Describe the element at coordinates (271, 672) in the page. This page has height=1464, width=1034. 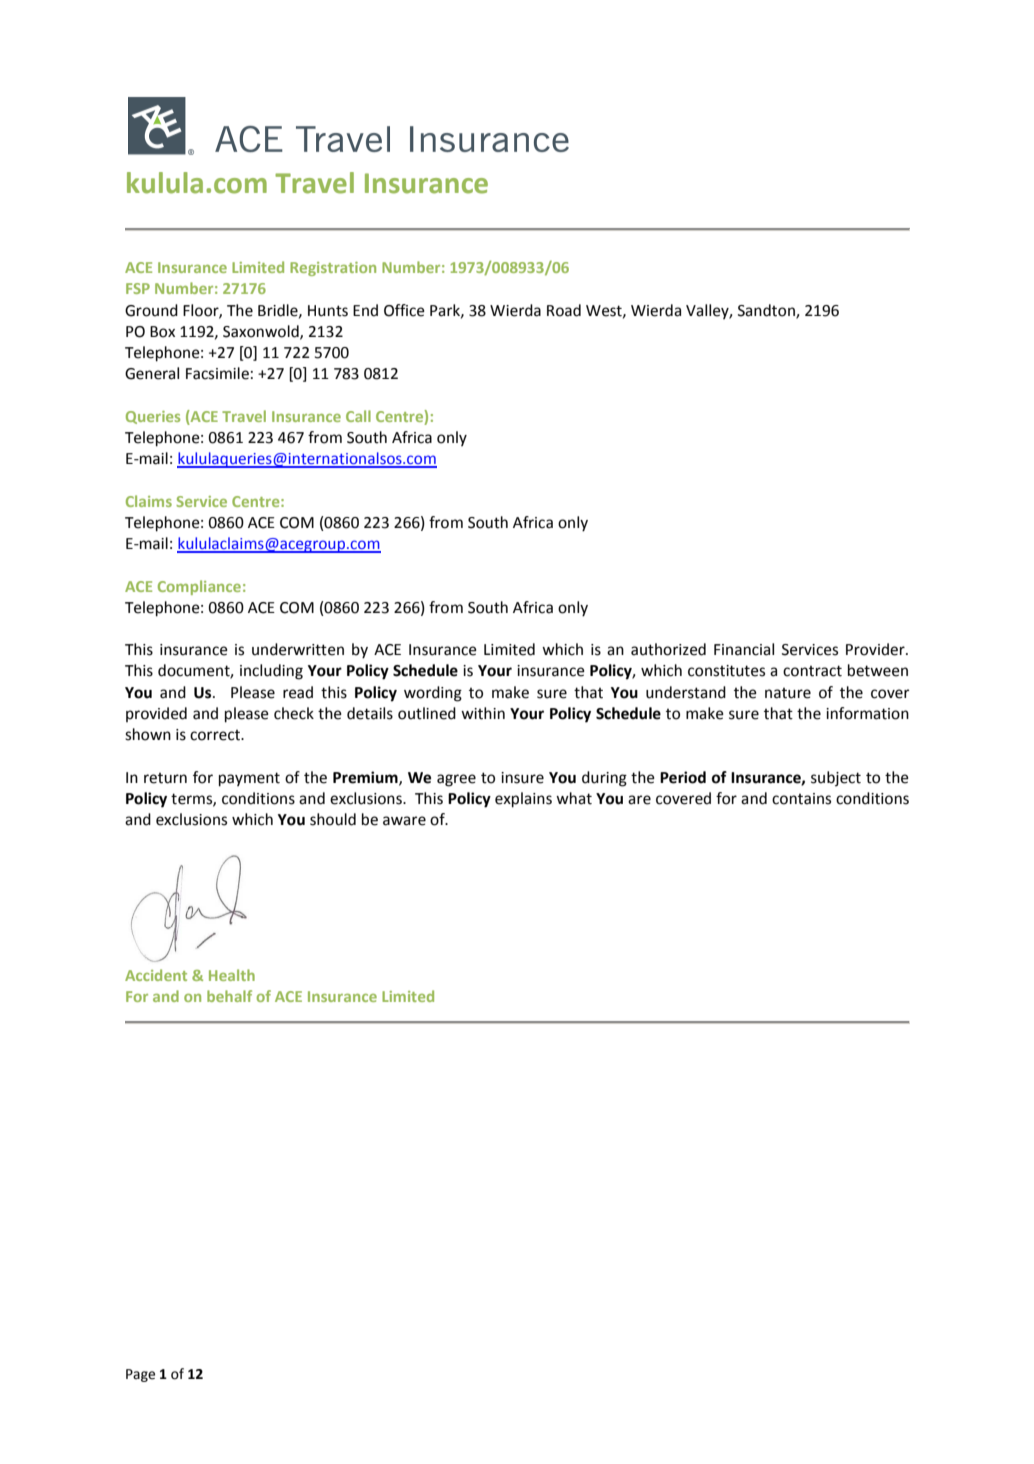
I see `including` at that location.
